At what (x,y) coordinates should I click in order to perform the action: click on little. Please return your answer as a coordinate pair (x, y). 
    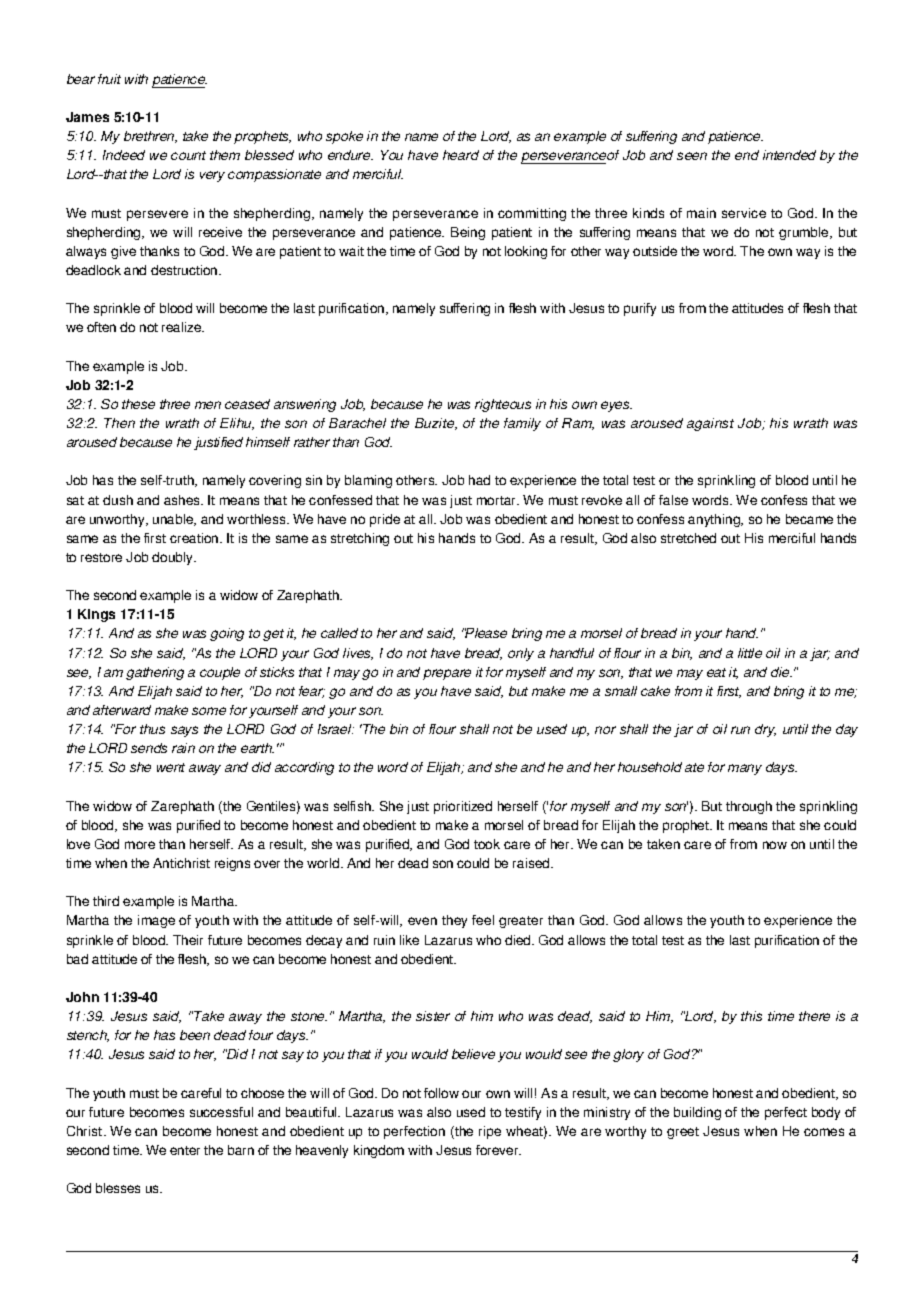
    Looking at the image, I should click on (750, 653).
